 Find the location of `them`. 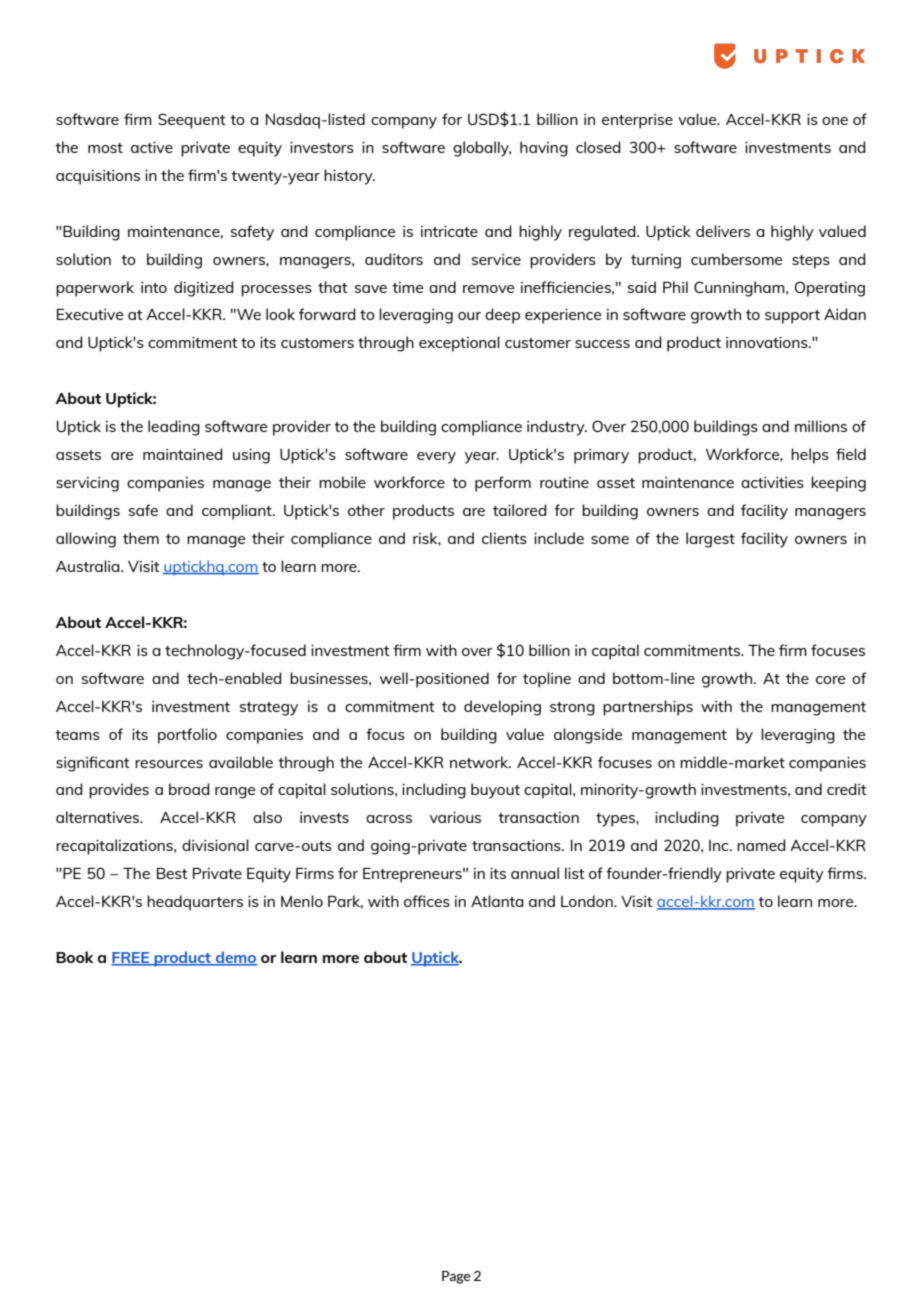

them is located at coordinates (141, 538).
